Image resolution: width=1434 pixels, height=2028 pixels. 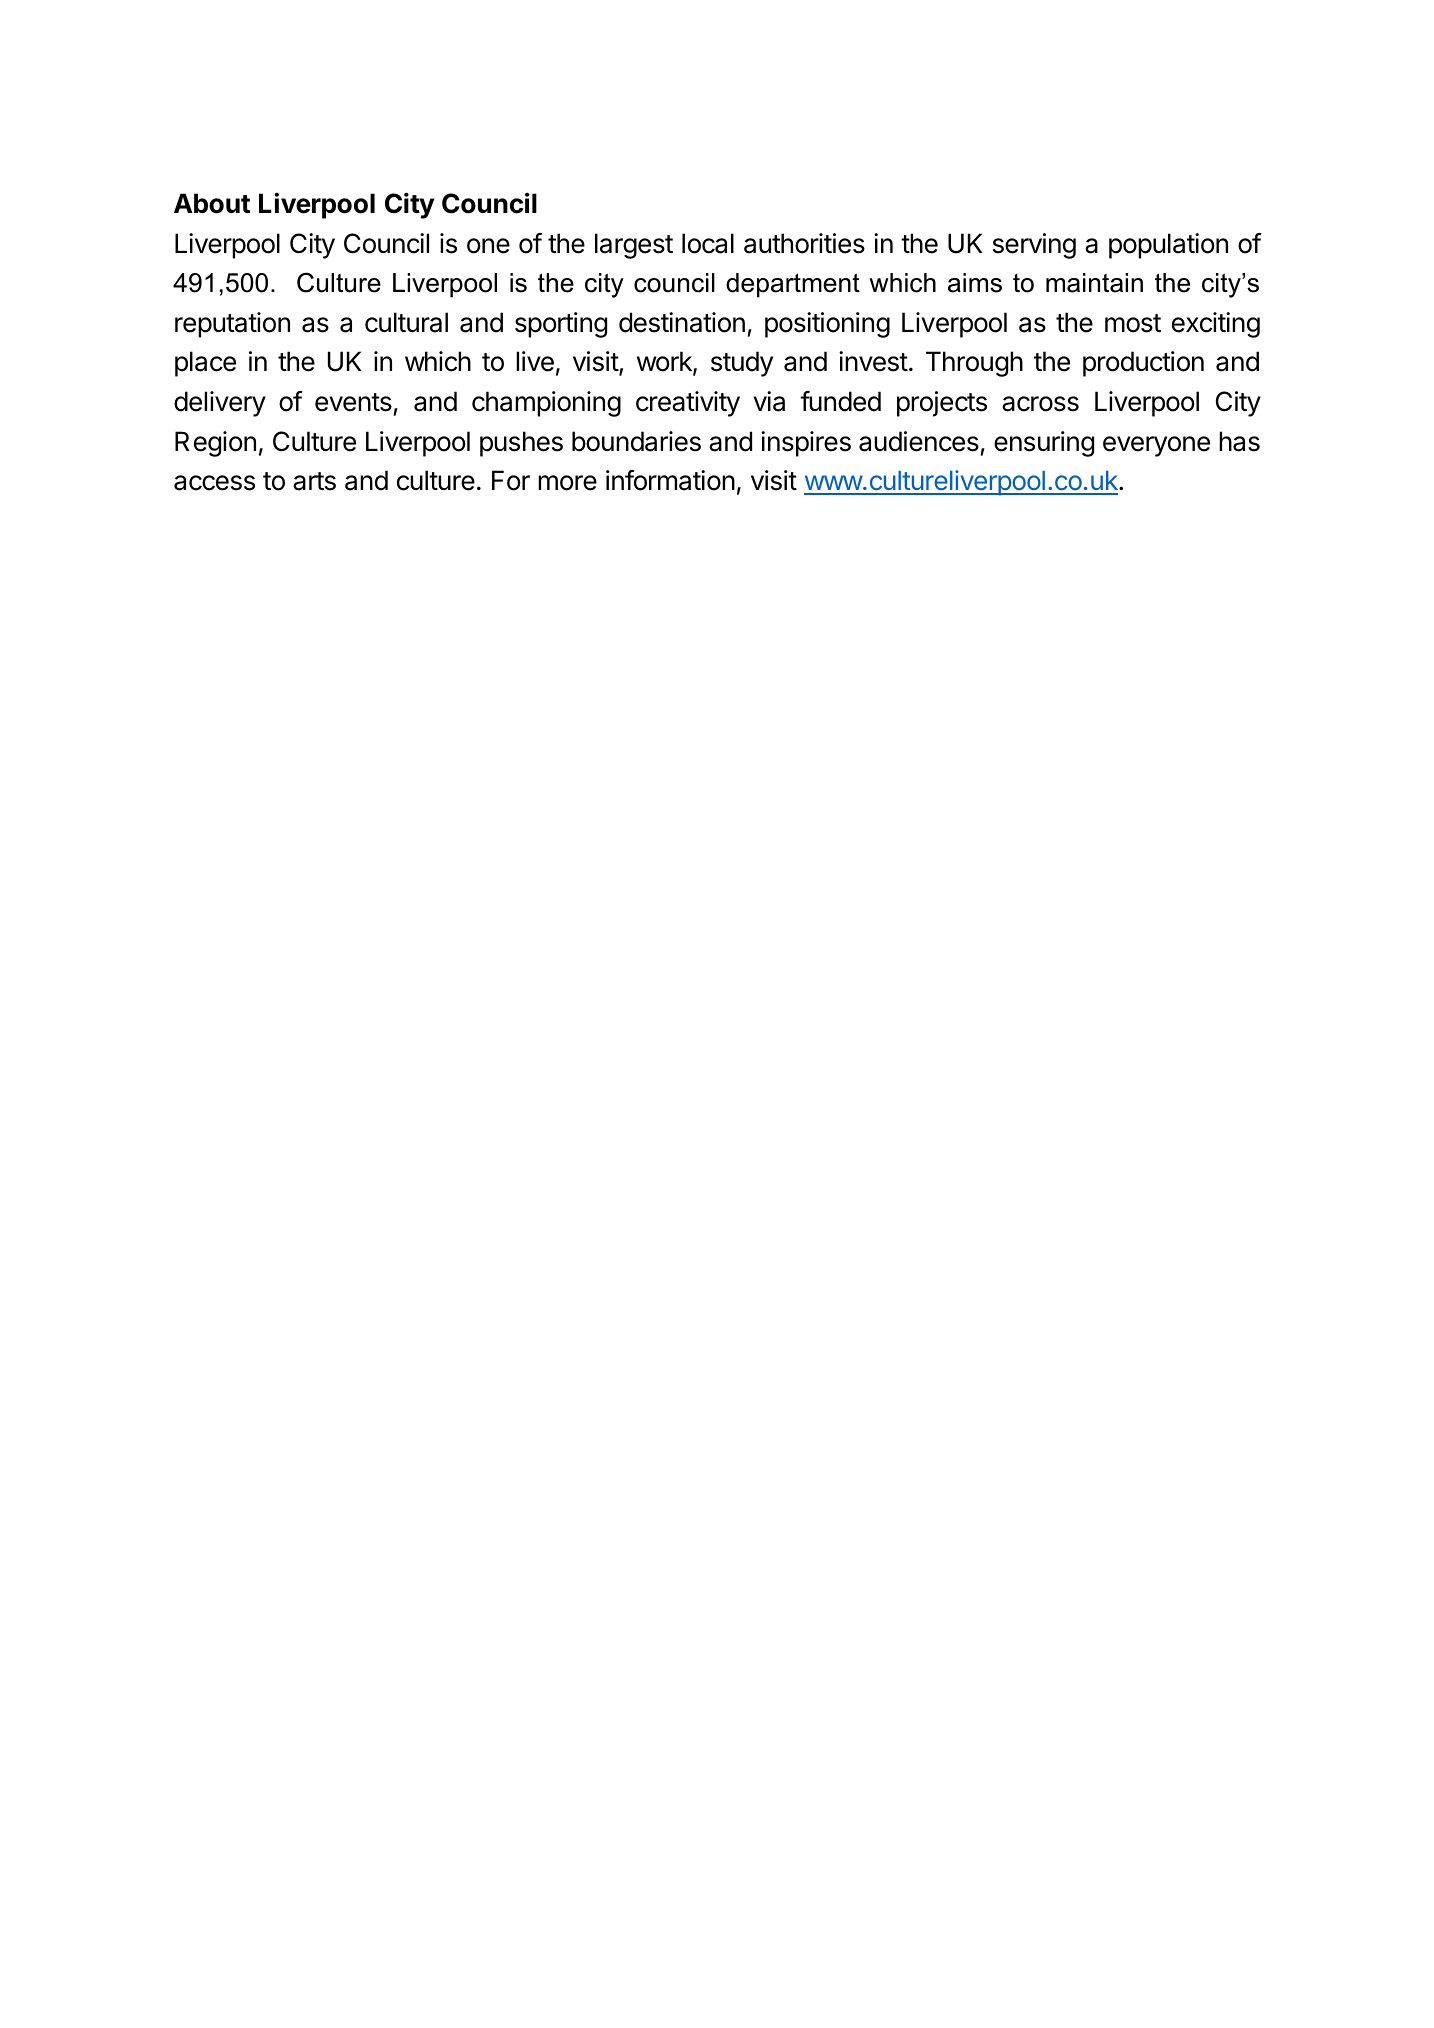 What do you see at coordinates (793, 285) in the document?
I see `department` at bounding box center [793, 285].
